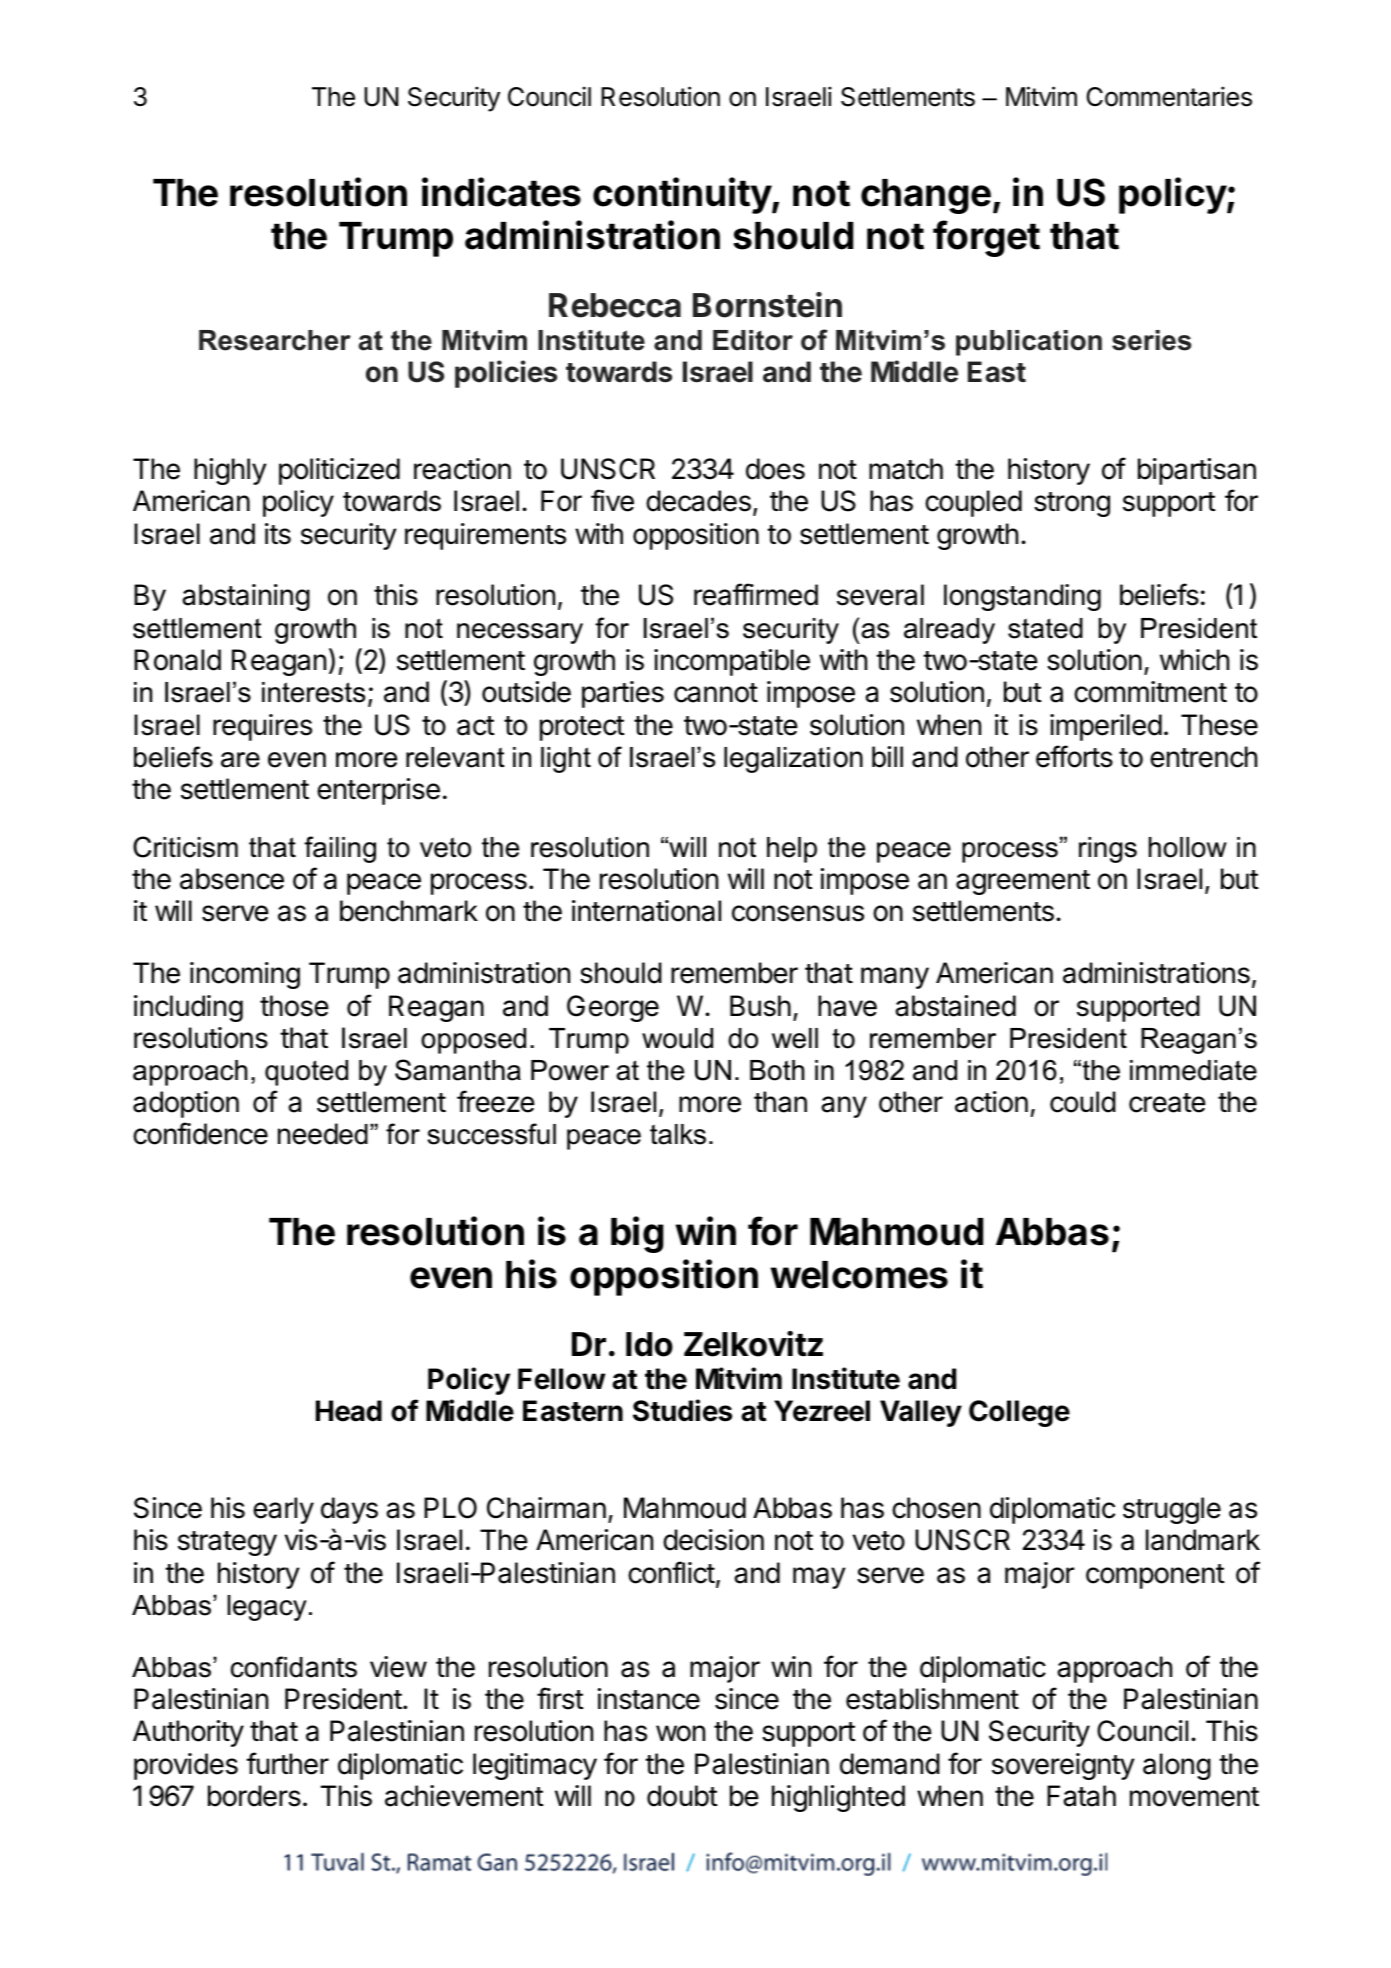 This screenshot has width=1391, height=1968. I want to click on sovereignty, so click(1063, 1766).
